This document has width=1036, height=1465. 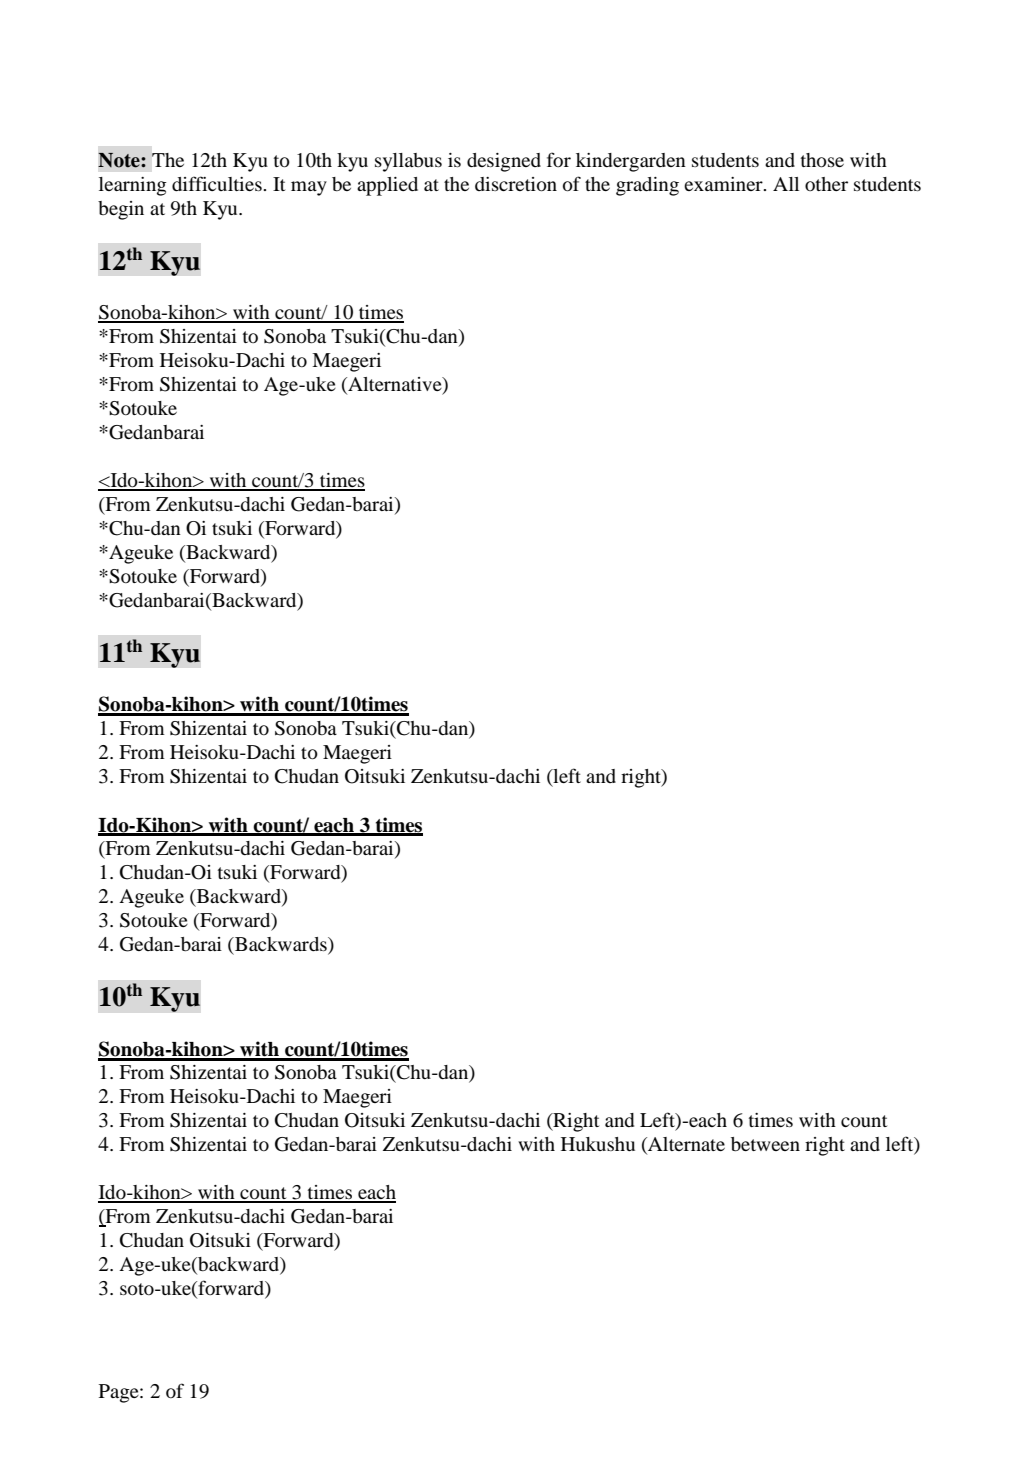 What do you see at coordinates (631, 162) in the document?
I see `kindergarden` at bounding box center [631, 162].
